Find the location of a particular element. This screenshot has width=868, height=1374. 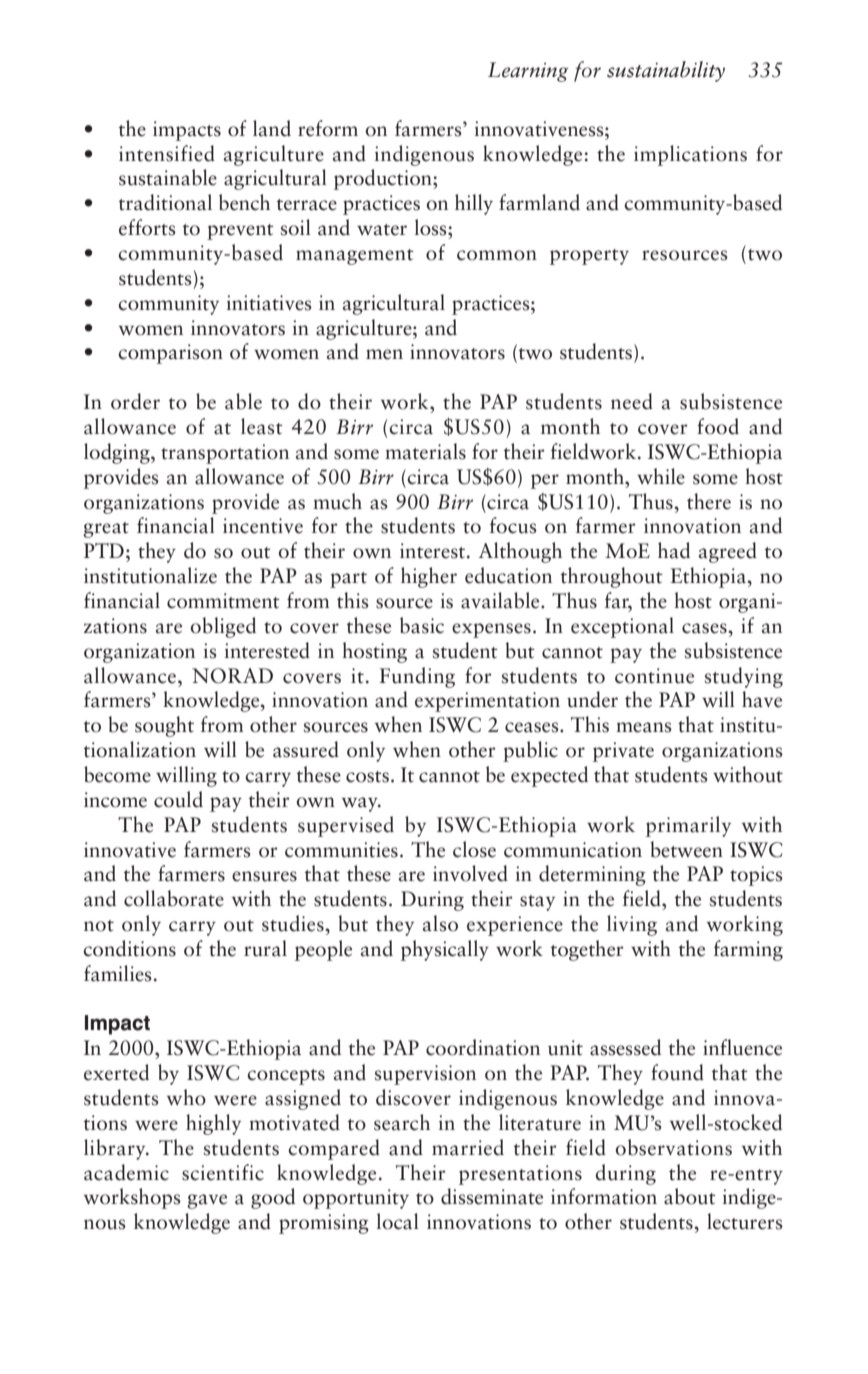

local is located at coordinates (397, 1221).
